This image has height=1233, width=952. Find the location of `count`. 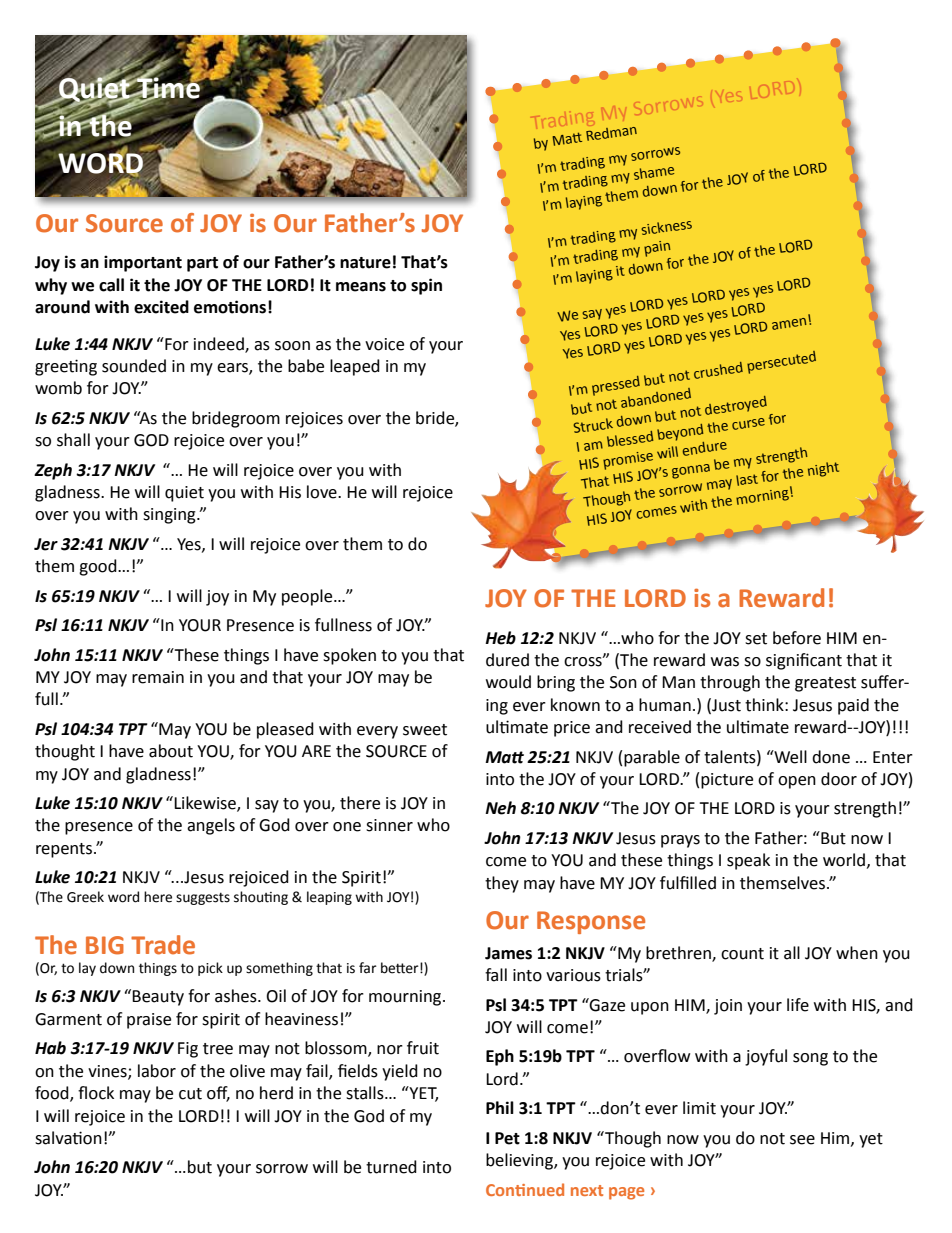

count is located at coordinates (742, 954).
